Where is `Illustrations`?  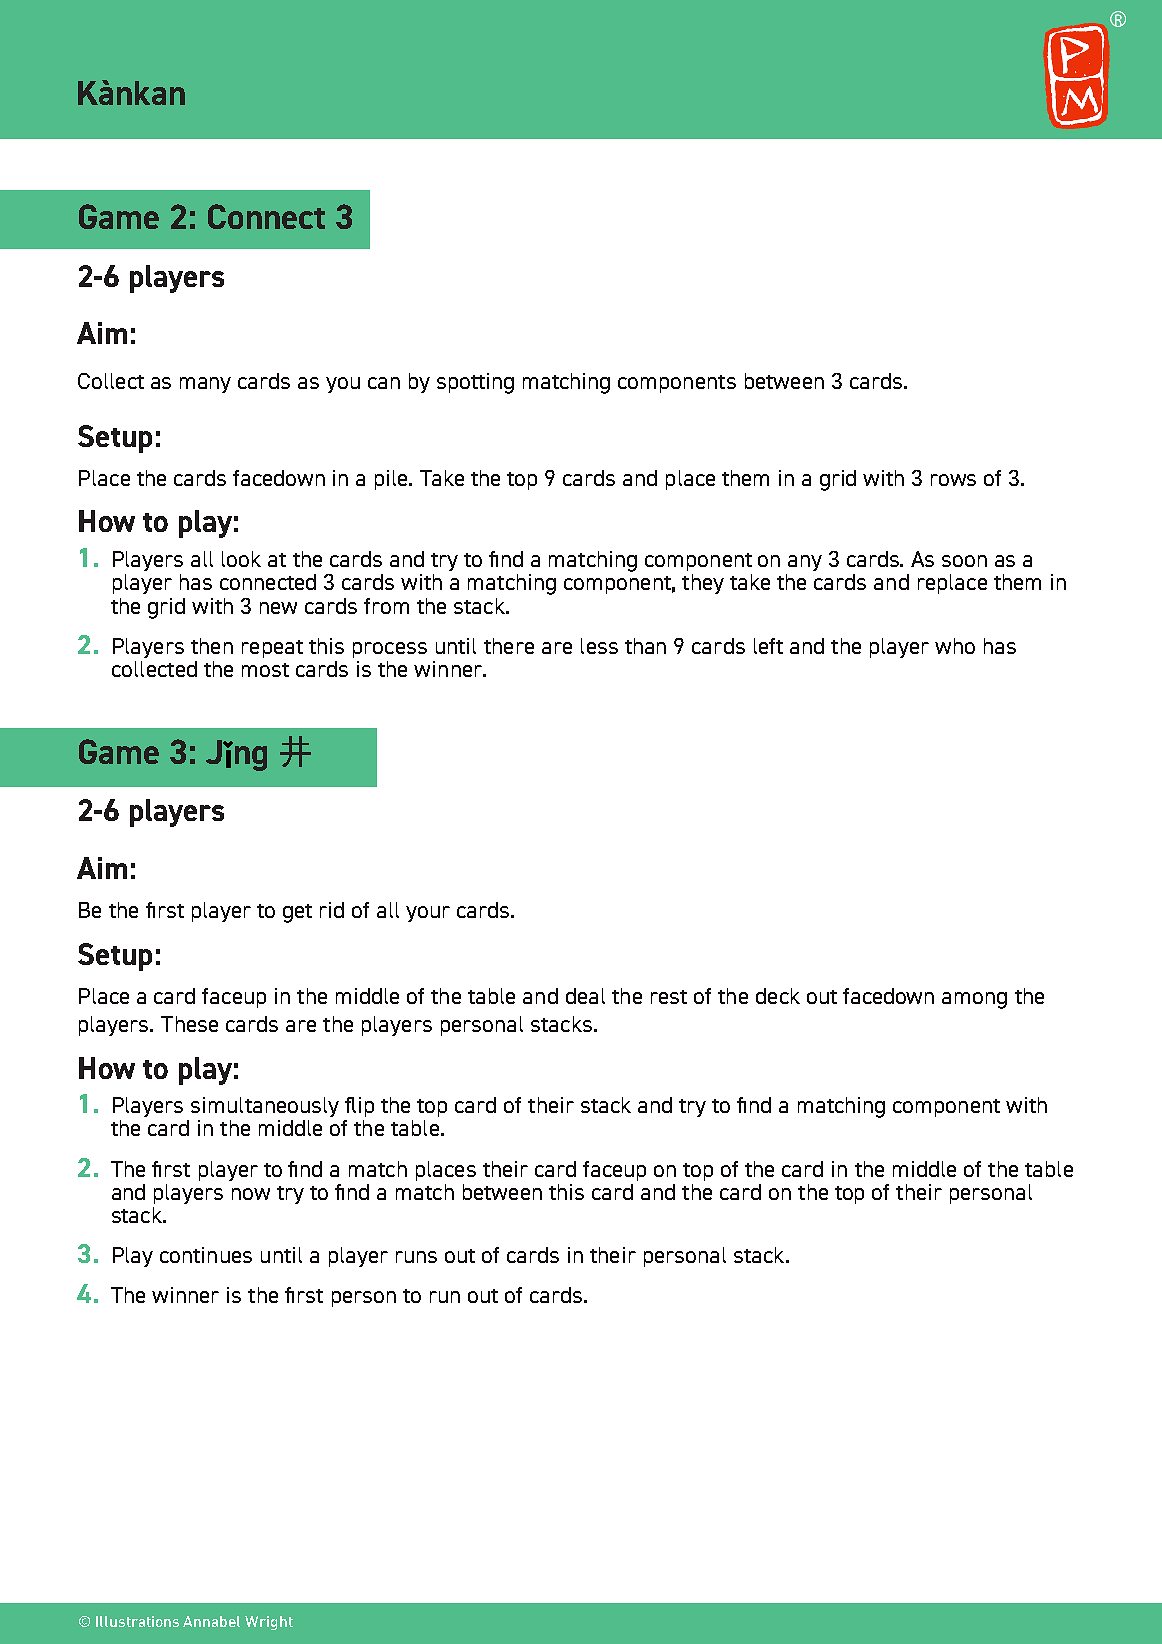
Illustrations is located at coordinates (137, 1621).
